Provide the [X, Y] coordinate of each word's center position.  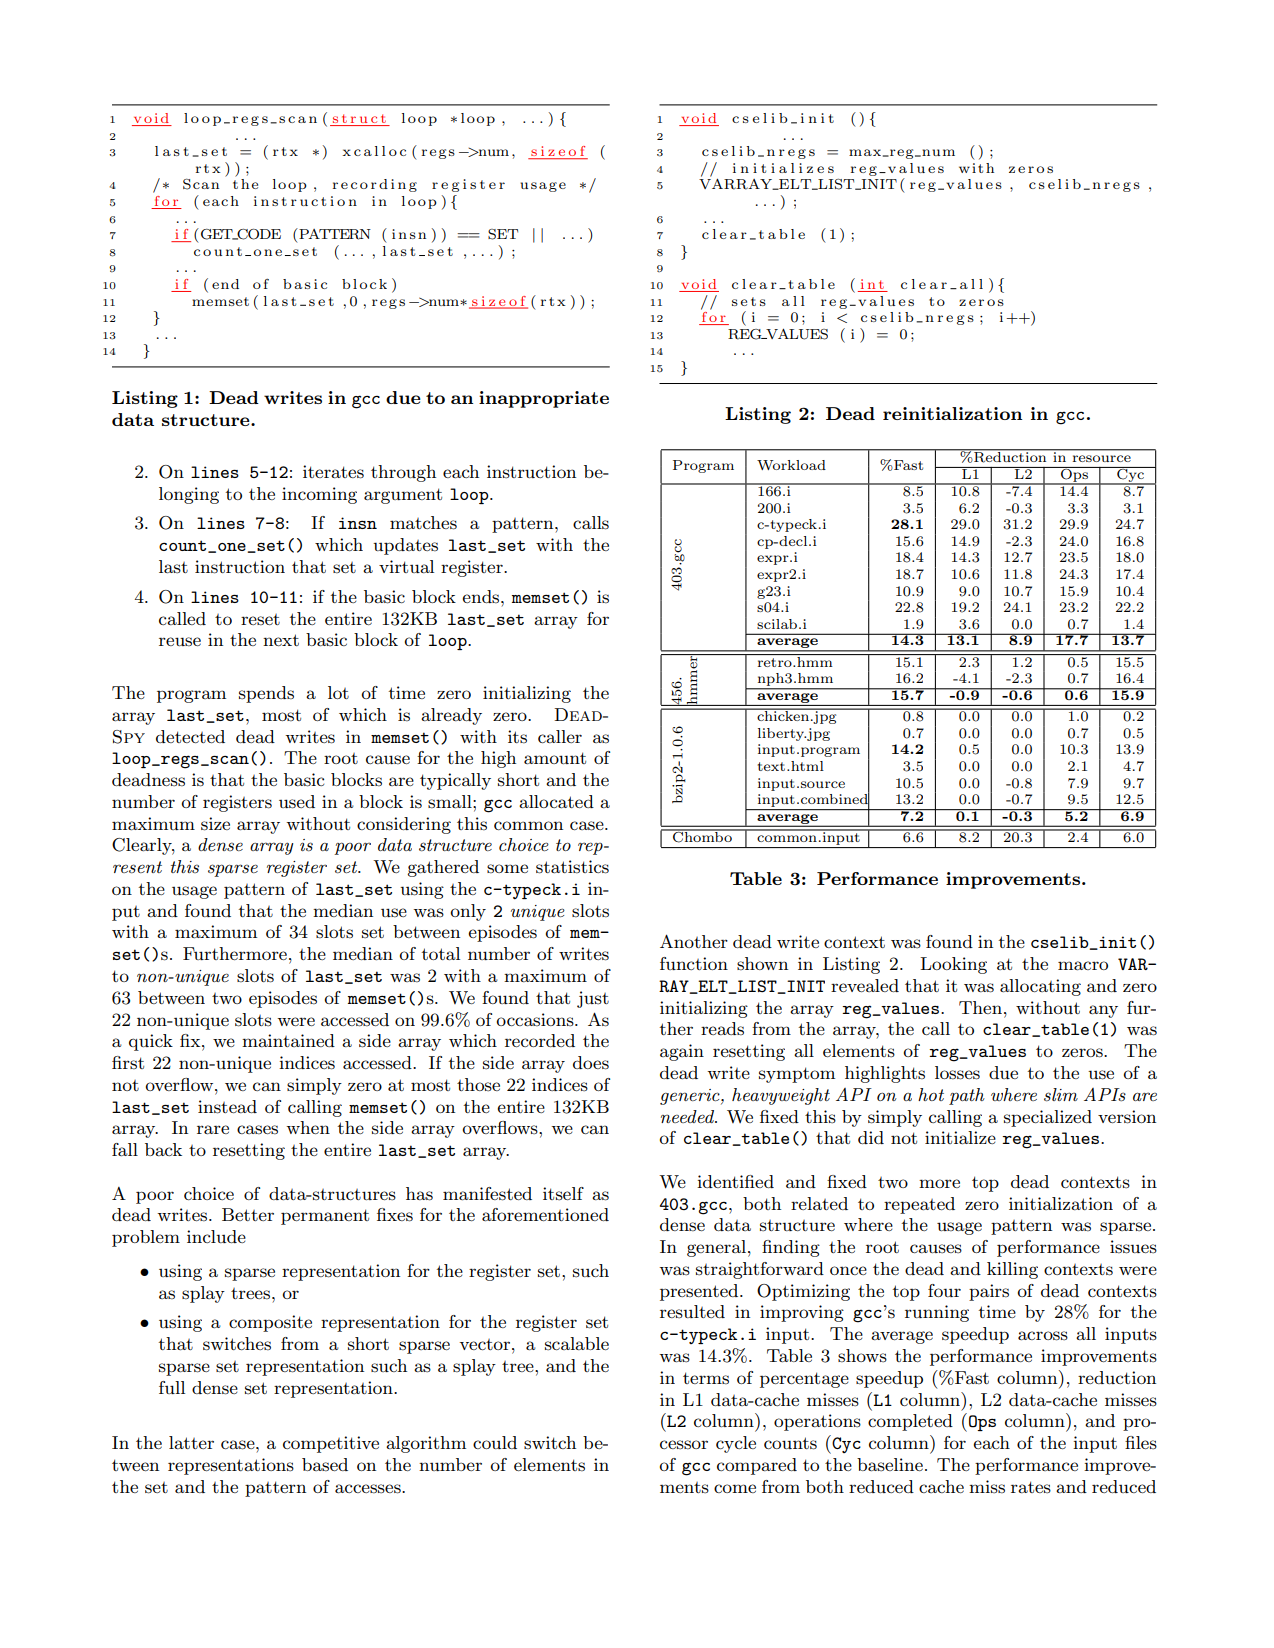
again [682, 1052]
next [281, 640]
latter [191, 1442]
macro [1083, 965]
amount [555, 758]
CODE [258, 234]
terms [706, 1378]
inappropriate [544, 399]
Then [980, 1007]
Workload [791, 465]
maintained [288, 1040]
